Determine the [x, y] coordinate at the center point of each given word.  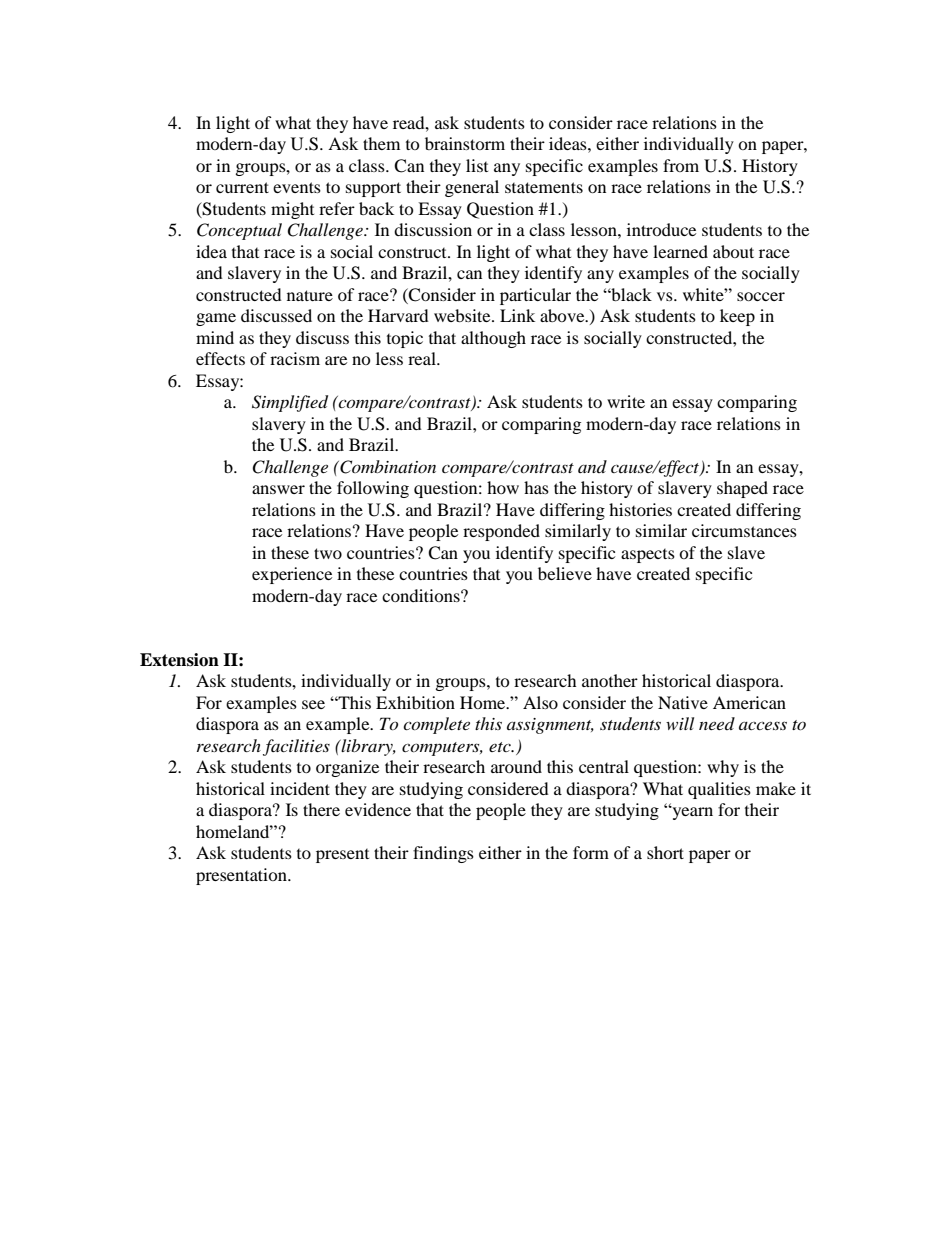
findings [443, 854]
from [681, 165]
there [321, 809]
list [477, 165]
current [242, 187]
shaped [742, 489]
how [503, 487]
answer [278, 489]
